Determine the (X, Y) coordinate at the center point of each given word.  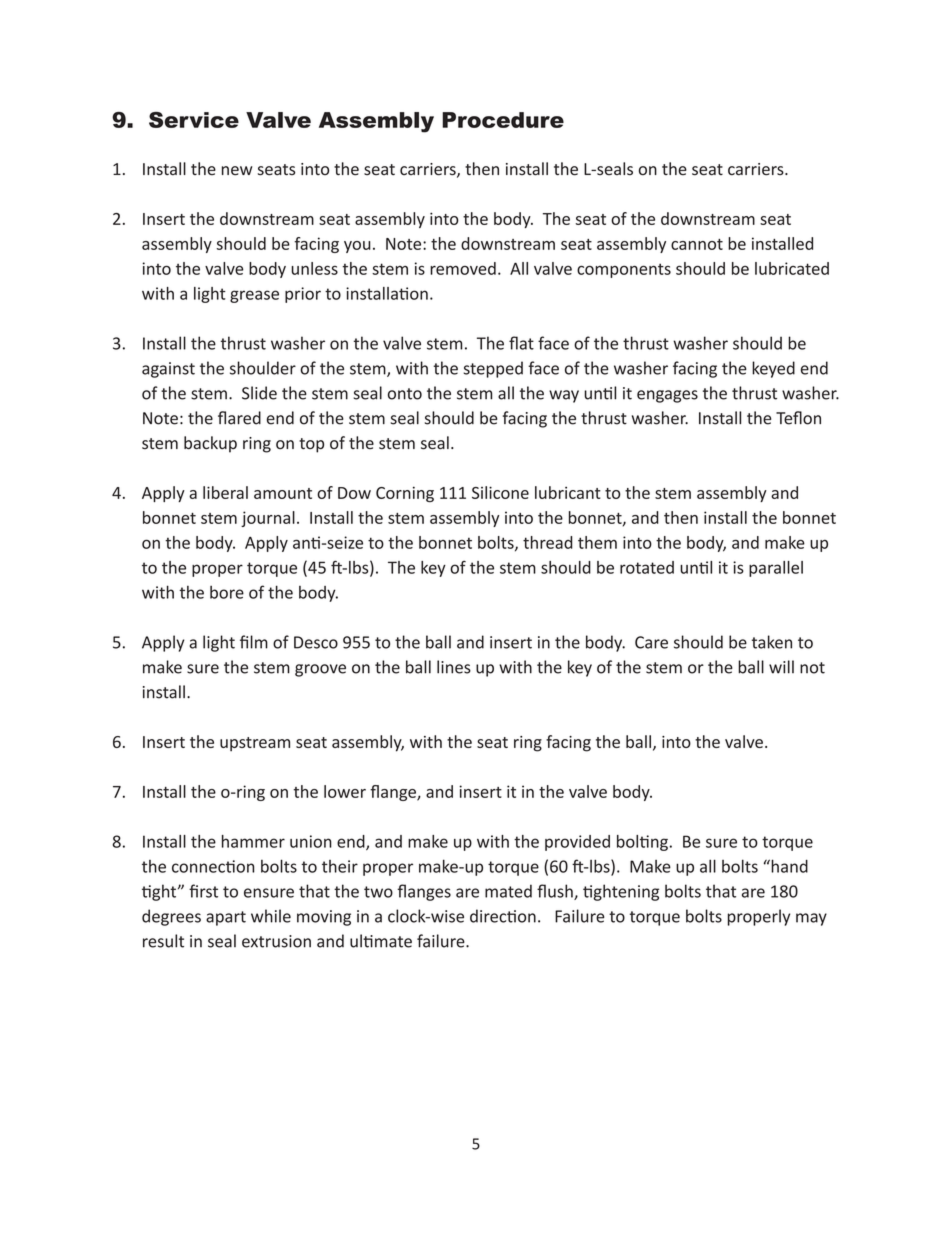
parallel (776, 569)
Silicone (500, 492)
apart (226, 918)
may (811, 919)
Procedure (503, 120)
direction (503, 916)
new (237, 171)
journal (268, 519)
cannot (697, 244)
